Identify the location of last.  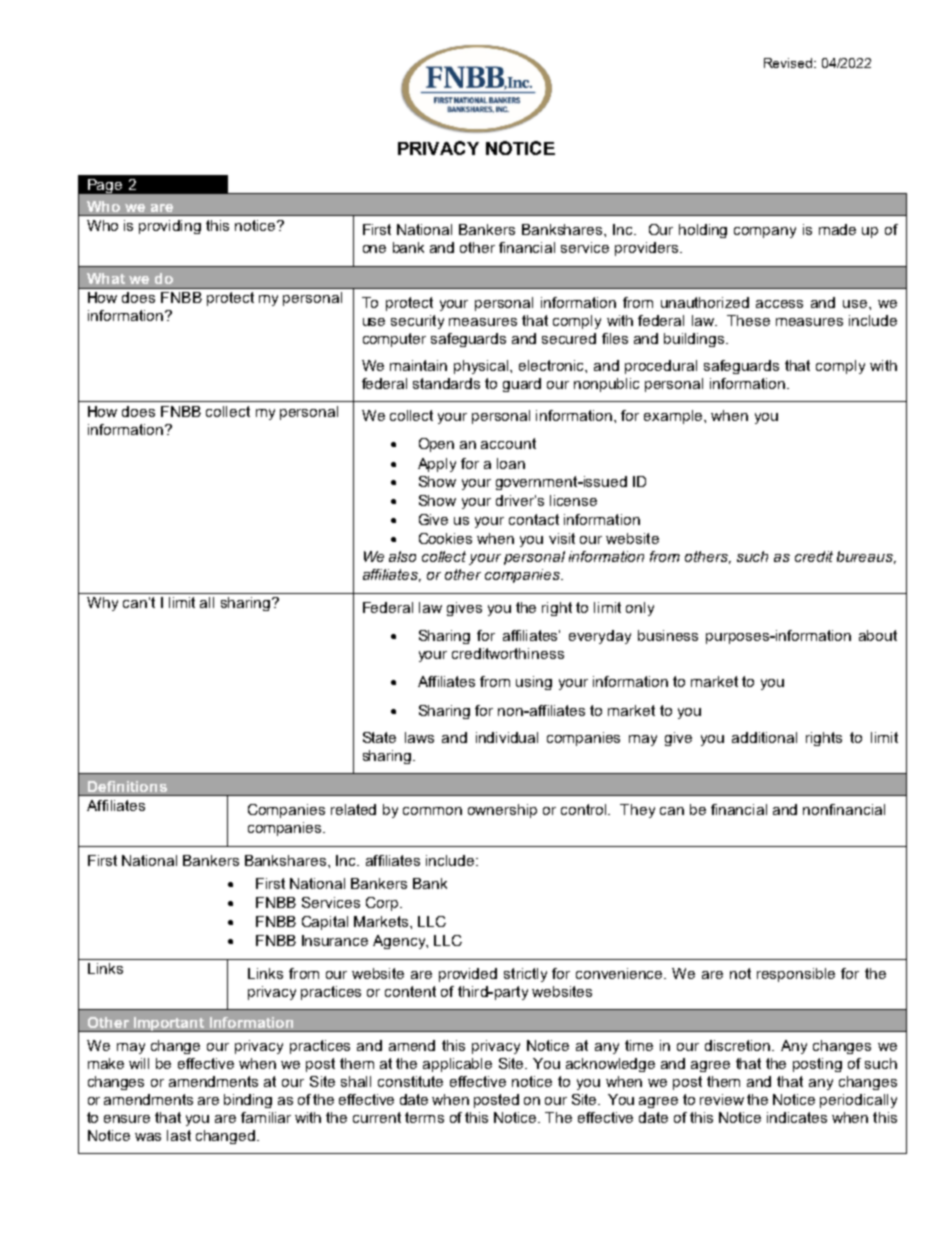
(179, 1135).
